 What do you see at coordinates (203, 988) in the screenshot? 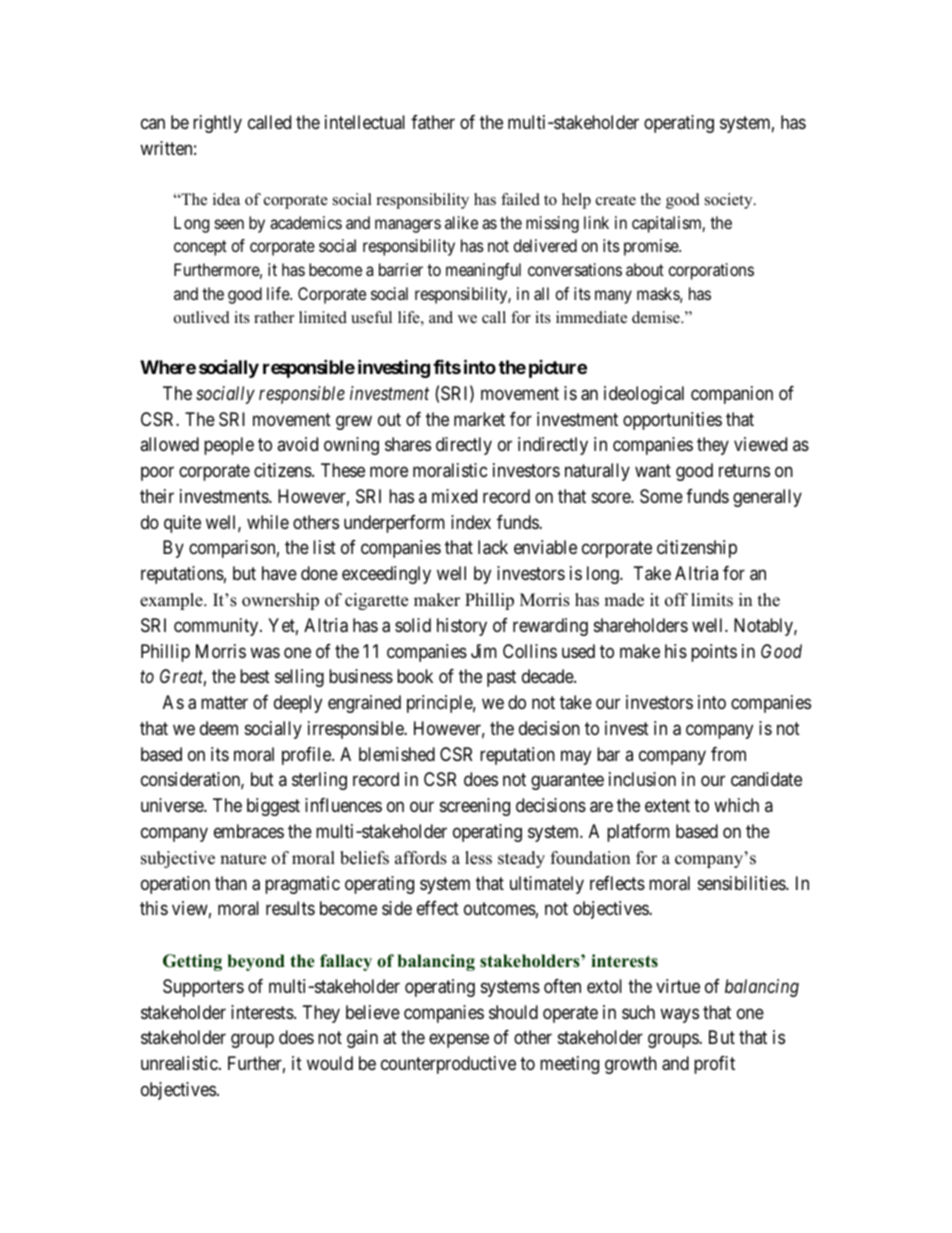
I see `Supporters` at bounding box center [203, 988].
